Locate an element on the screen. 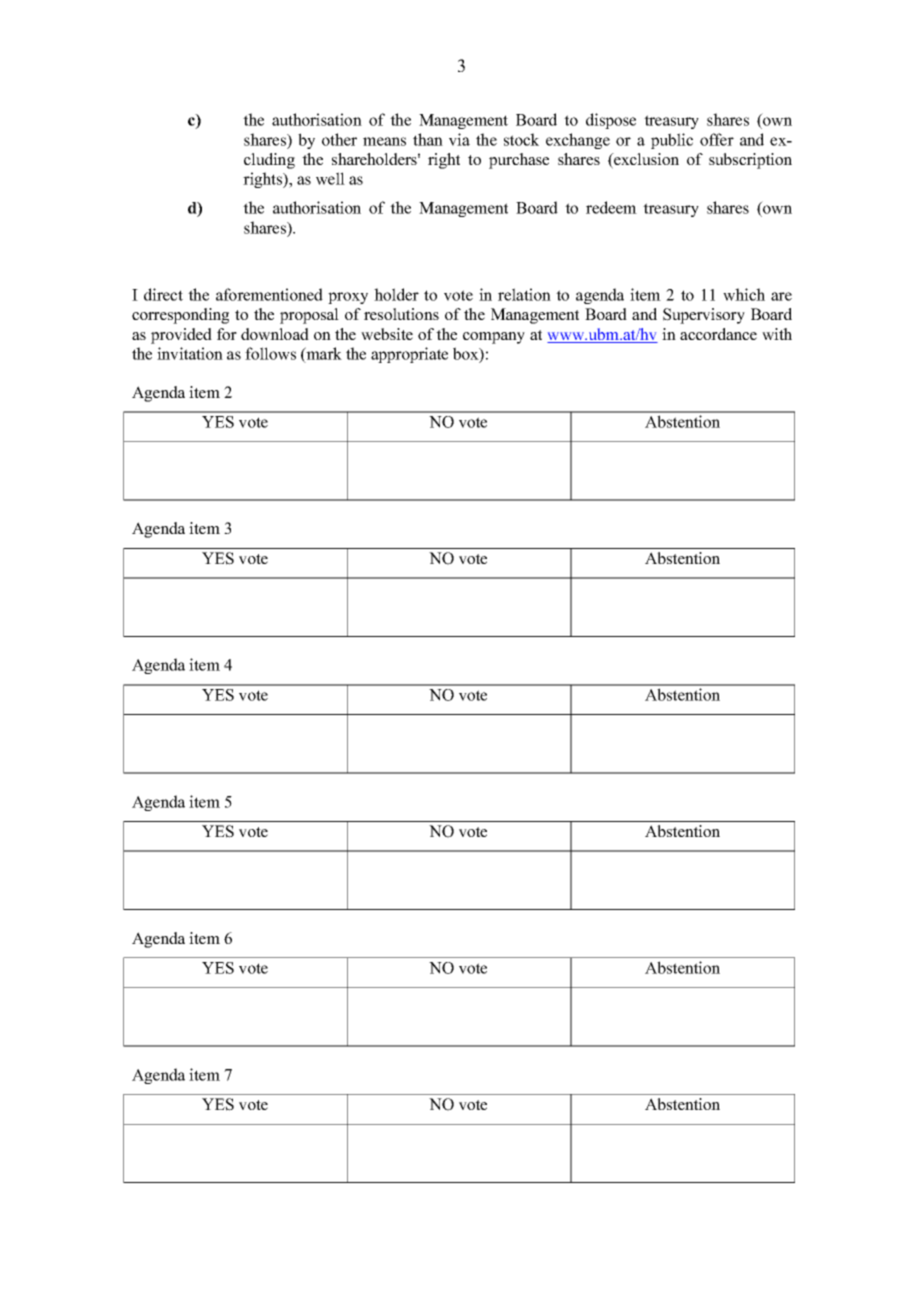 The width and height of the screenshot is (924, 1308). other is located at coordinates (339, 139).
